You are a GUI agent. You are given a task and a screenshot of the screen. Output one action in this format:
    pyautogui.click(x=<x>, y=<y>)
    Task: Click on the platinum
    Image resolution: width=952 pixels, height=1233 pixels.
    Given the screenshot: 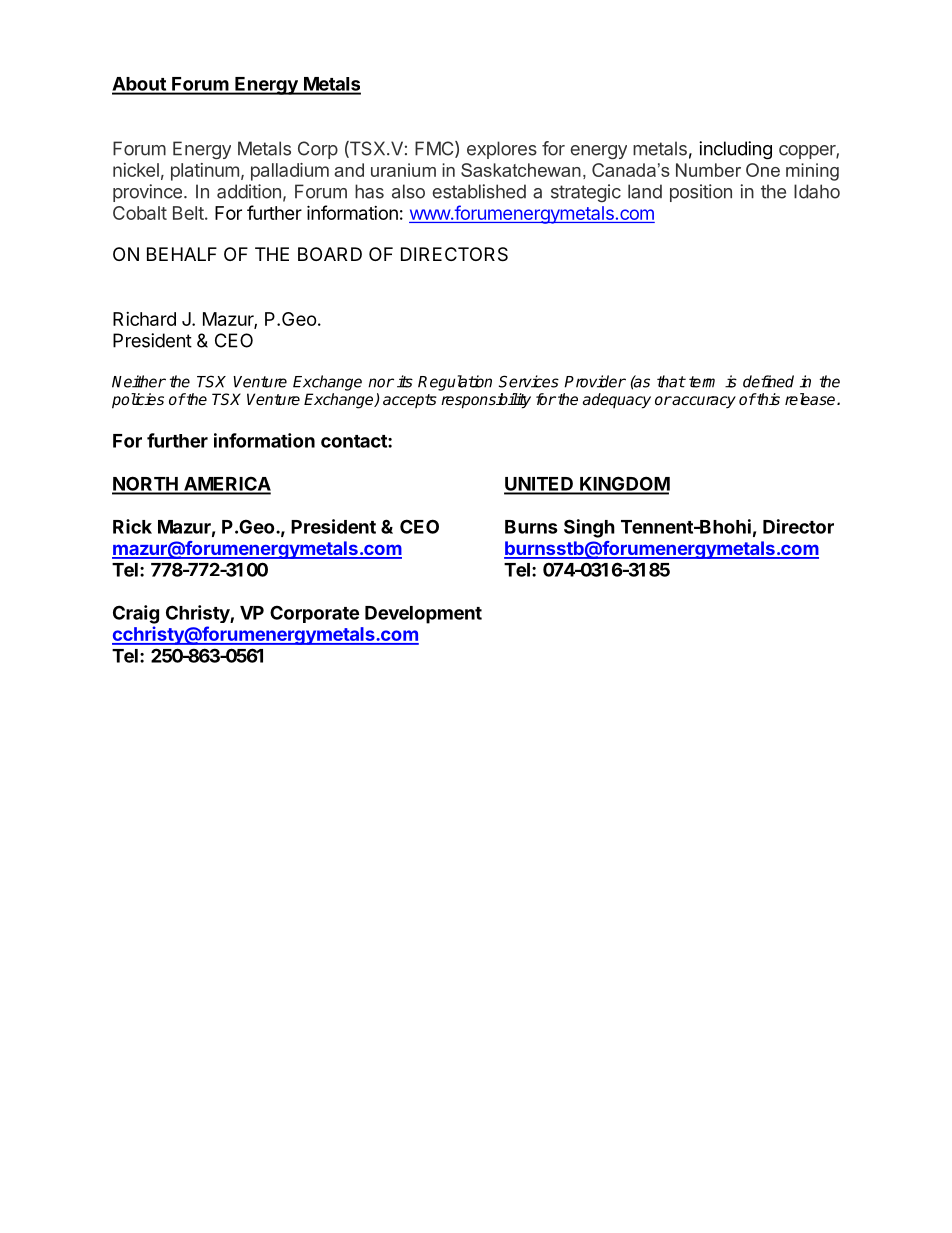 What is the action you would take?
    pyautogui.click(x=205, y=172)
